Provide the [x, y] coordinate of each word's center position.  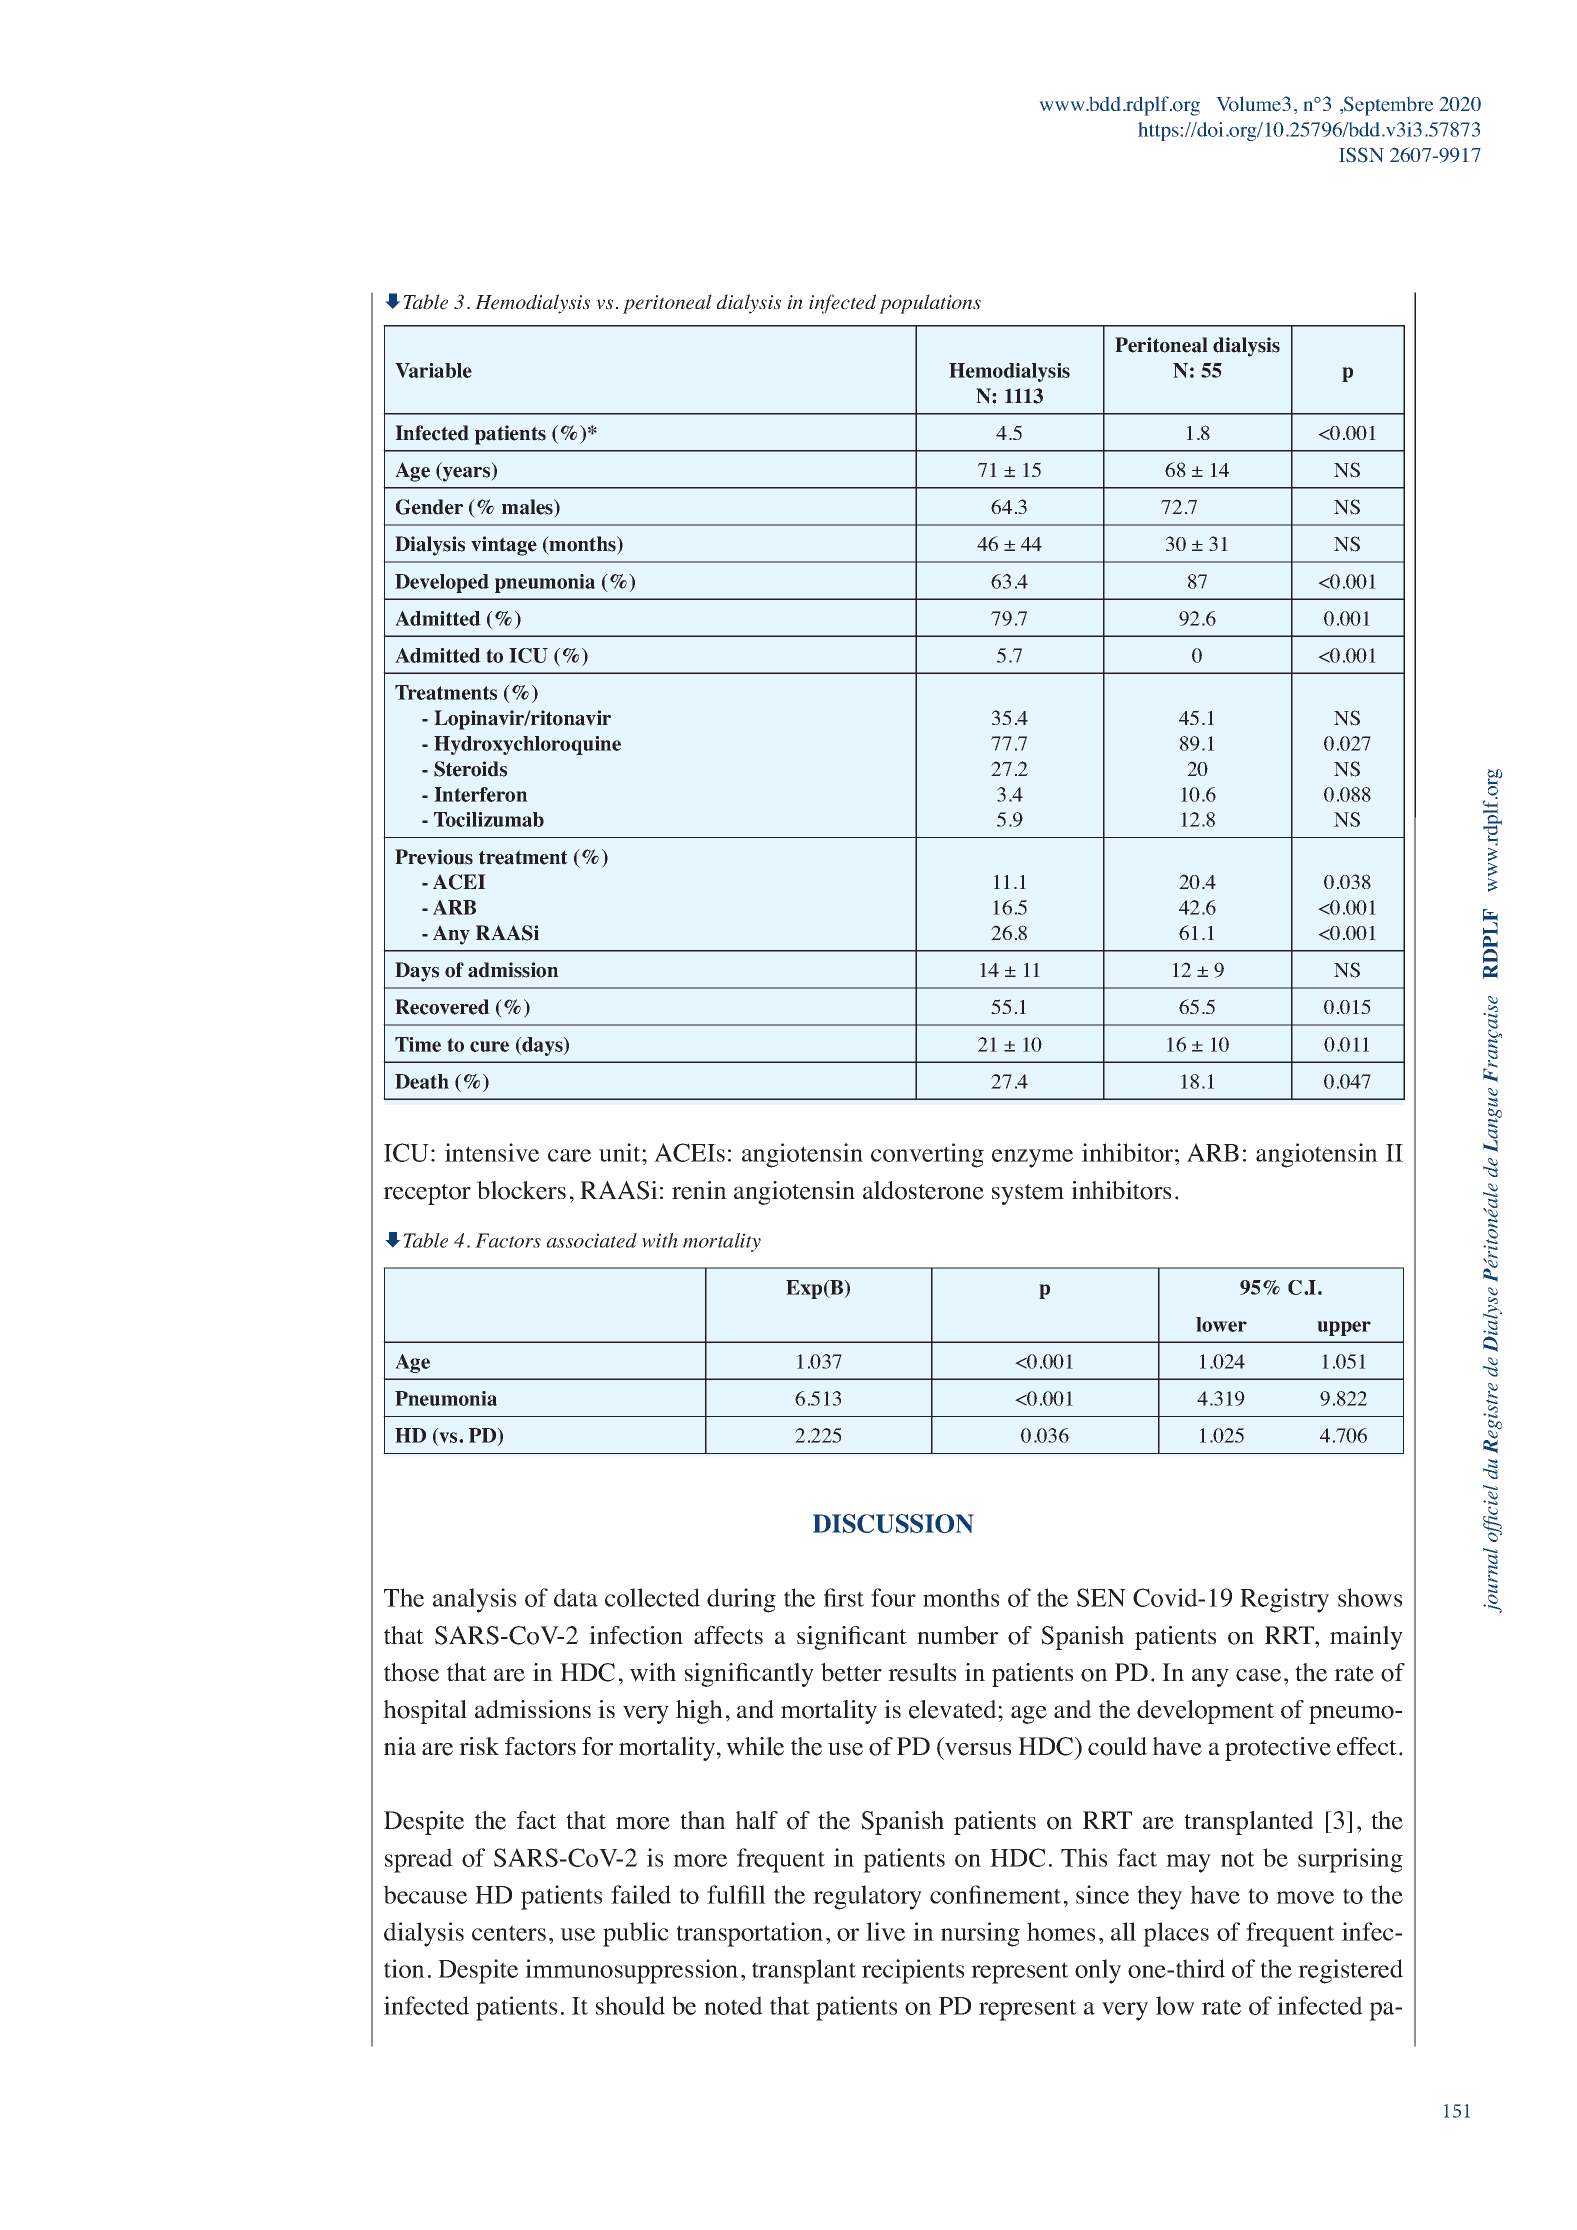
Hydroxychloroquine [527, 745]
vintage [504, 546]
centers [509, 1933]
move [1305, 1897]
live [885, 1931]
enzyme [1032, 1158]
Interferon [481, 794]
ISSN [1361, 155]
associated [592, 1240]
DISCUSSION [893, 1523]
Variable [433, 370]
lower [1221, 1324]
